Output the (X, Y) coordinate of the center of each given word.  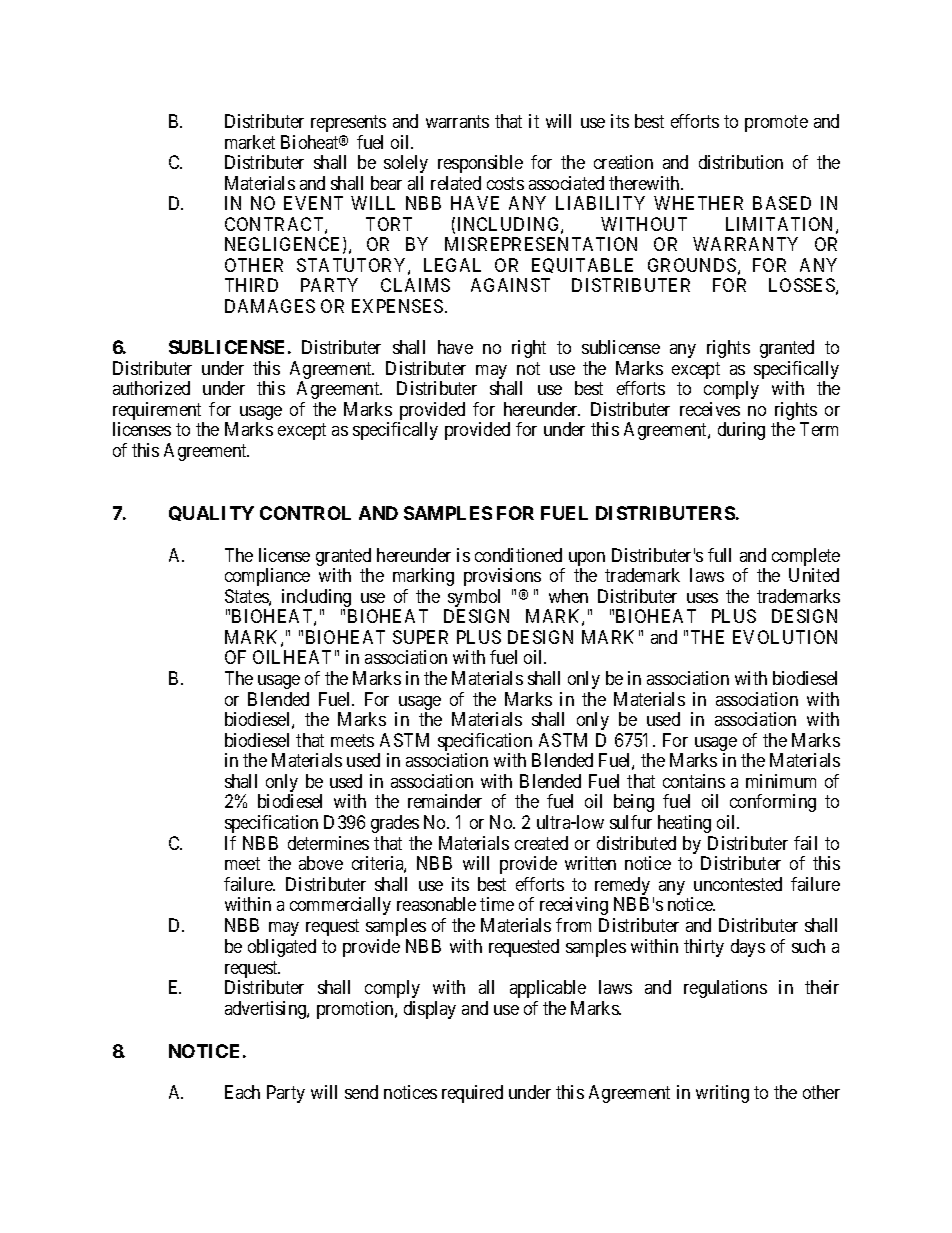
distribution (741, 162)
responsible (480, 164)
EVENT (313, 203)
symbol (473, 599)
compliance (267, 577)
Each (242, 1092)
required (472, 1094)
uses (702, 598)
